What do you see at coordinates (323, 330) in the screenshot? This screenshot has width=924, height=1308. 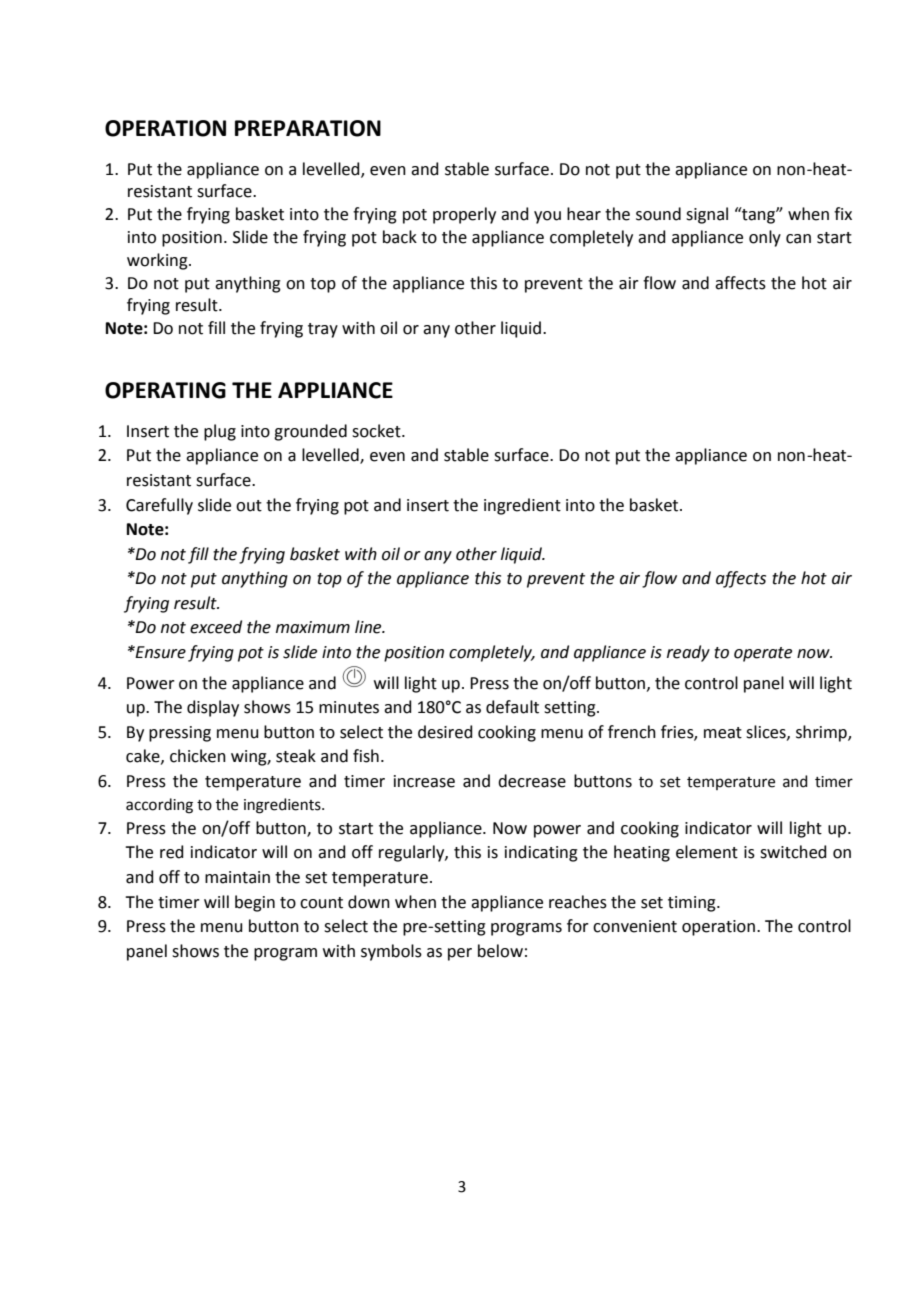 I see `tray` at bounding box center [323, 330].
